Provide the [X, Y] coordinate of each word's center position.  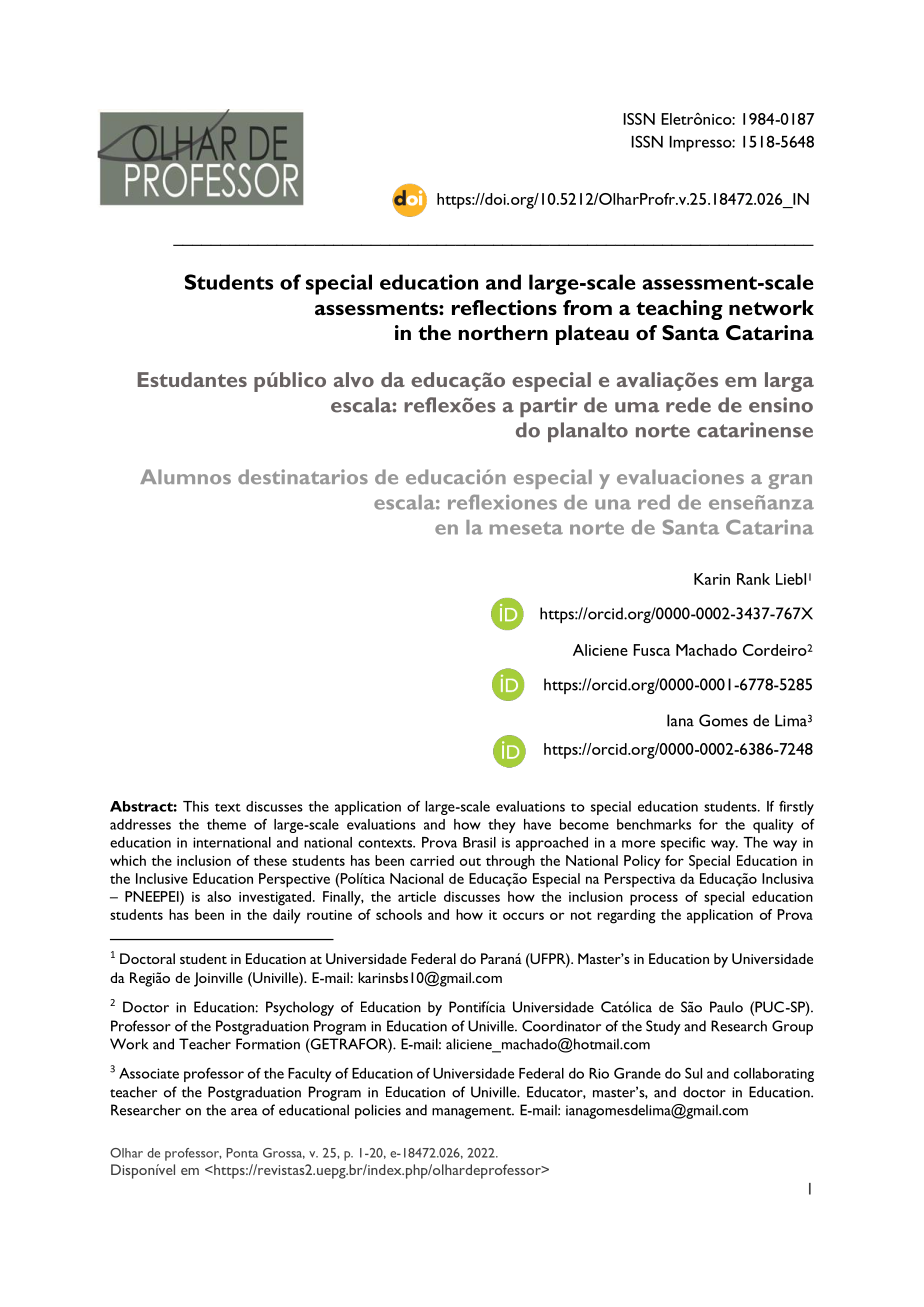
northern [503, 332]
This [196, 806]
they [502, 826]
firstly [796, 808]
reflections [504, 307]
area [244, 1112]
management [473, 1113]
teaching [679, 310]
